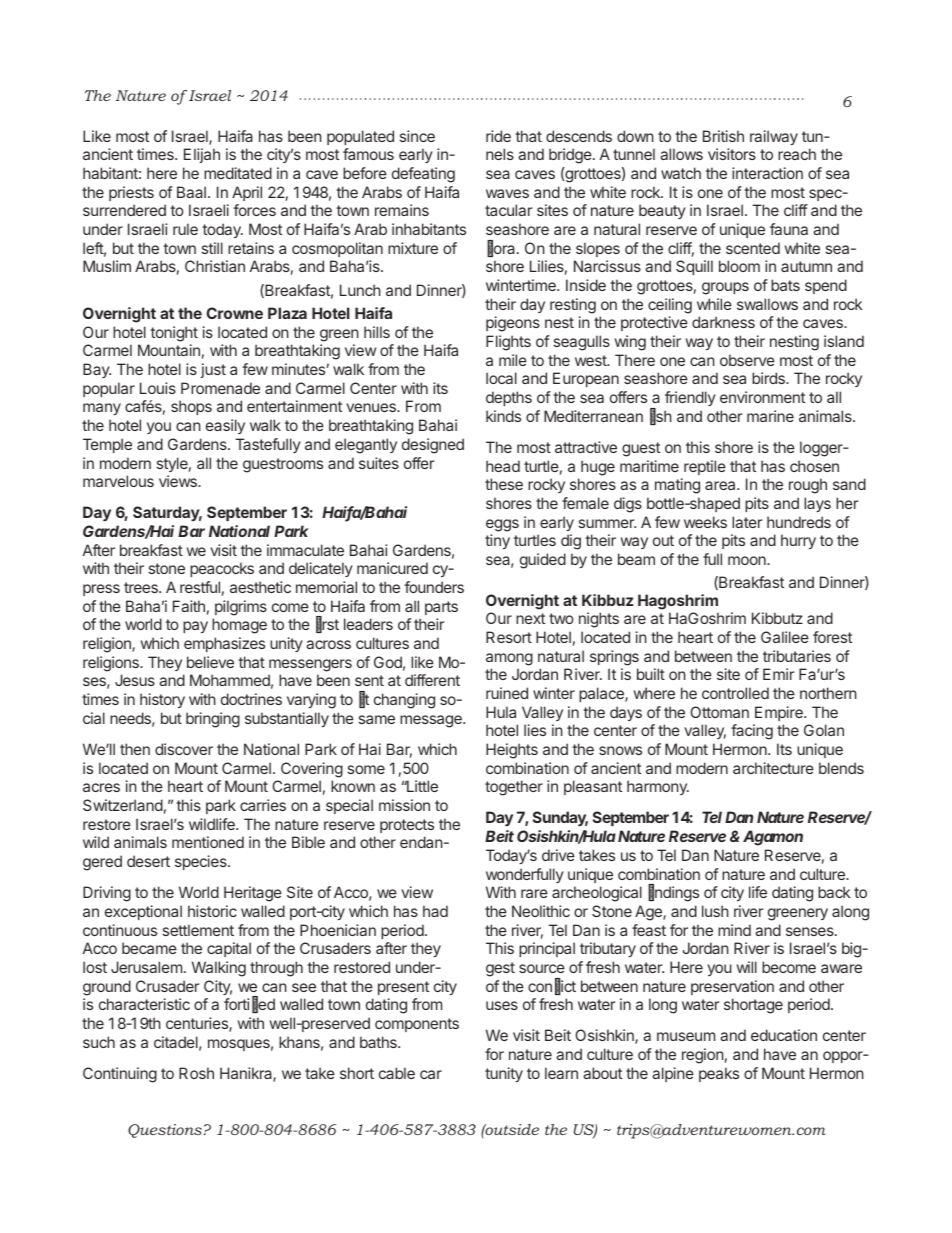 Image resolution: width=952 pixels, height=1233 pixels. I want to click on Galilee, so click(785, 637).
